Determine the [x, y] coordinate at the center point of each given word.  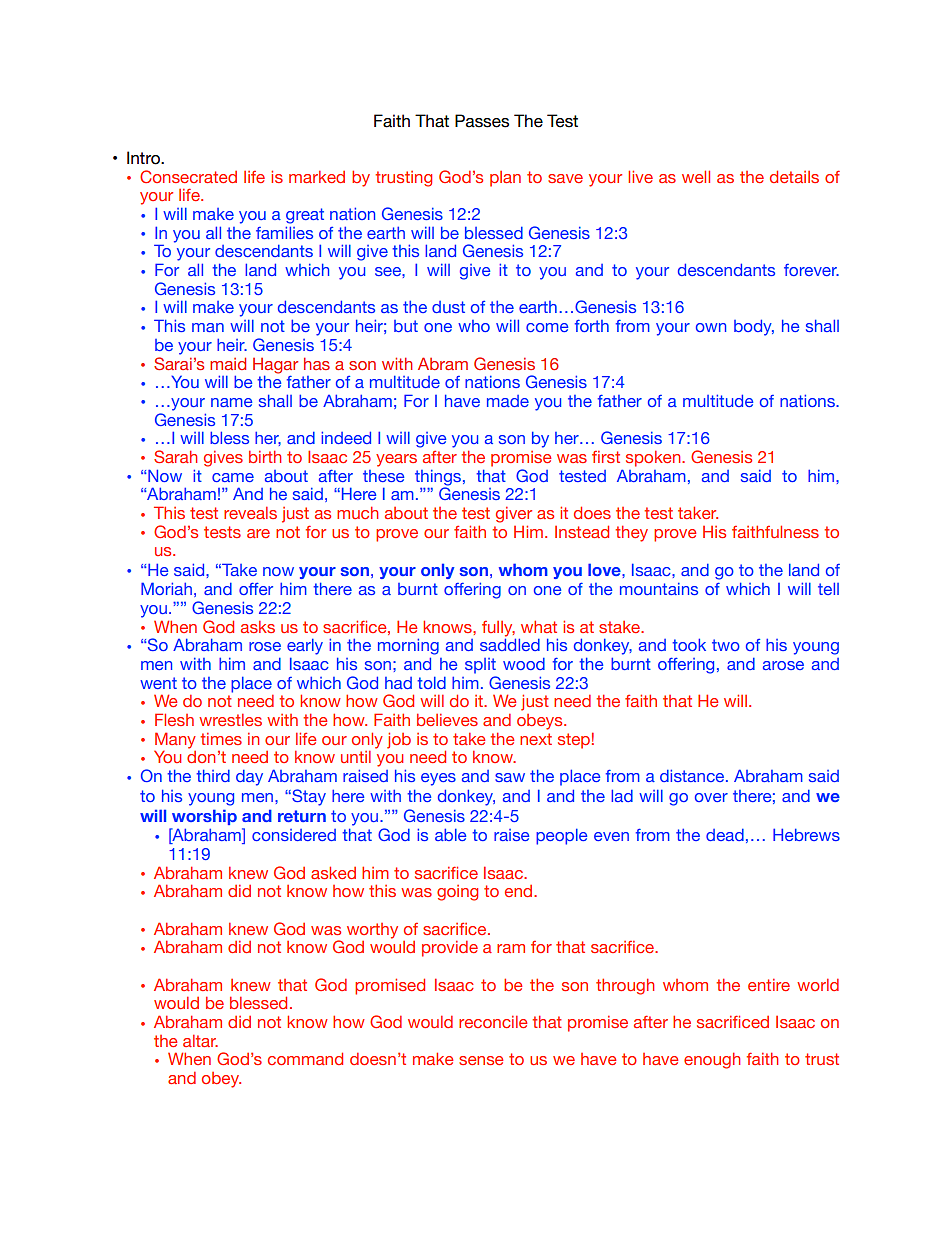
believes [447, 719]
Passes [482, 121]
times [221, 738]
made [508, 401]
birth [265, 456]
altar [200, 1040]
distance [692, 775]
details [794, 176]
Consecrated [188, 176]
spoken [654, 458]
